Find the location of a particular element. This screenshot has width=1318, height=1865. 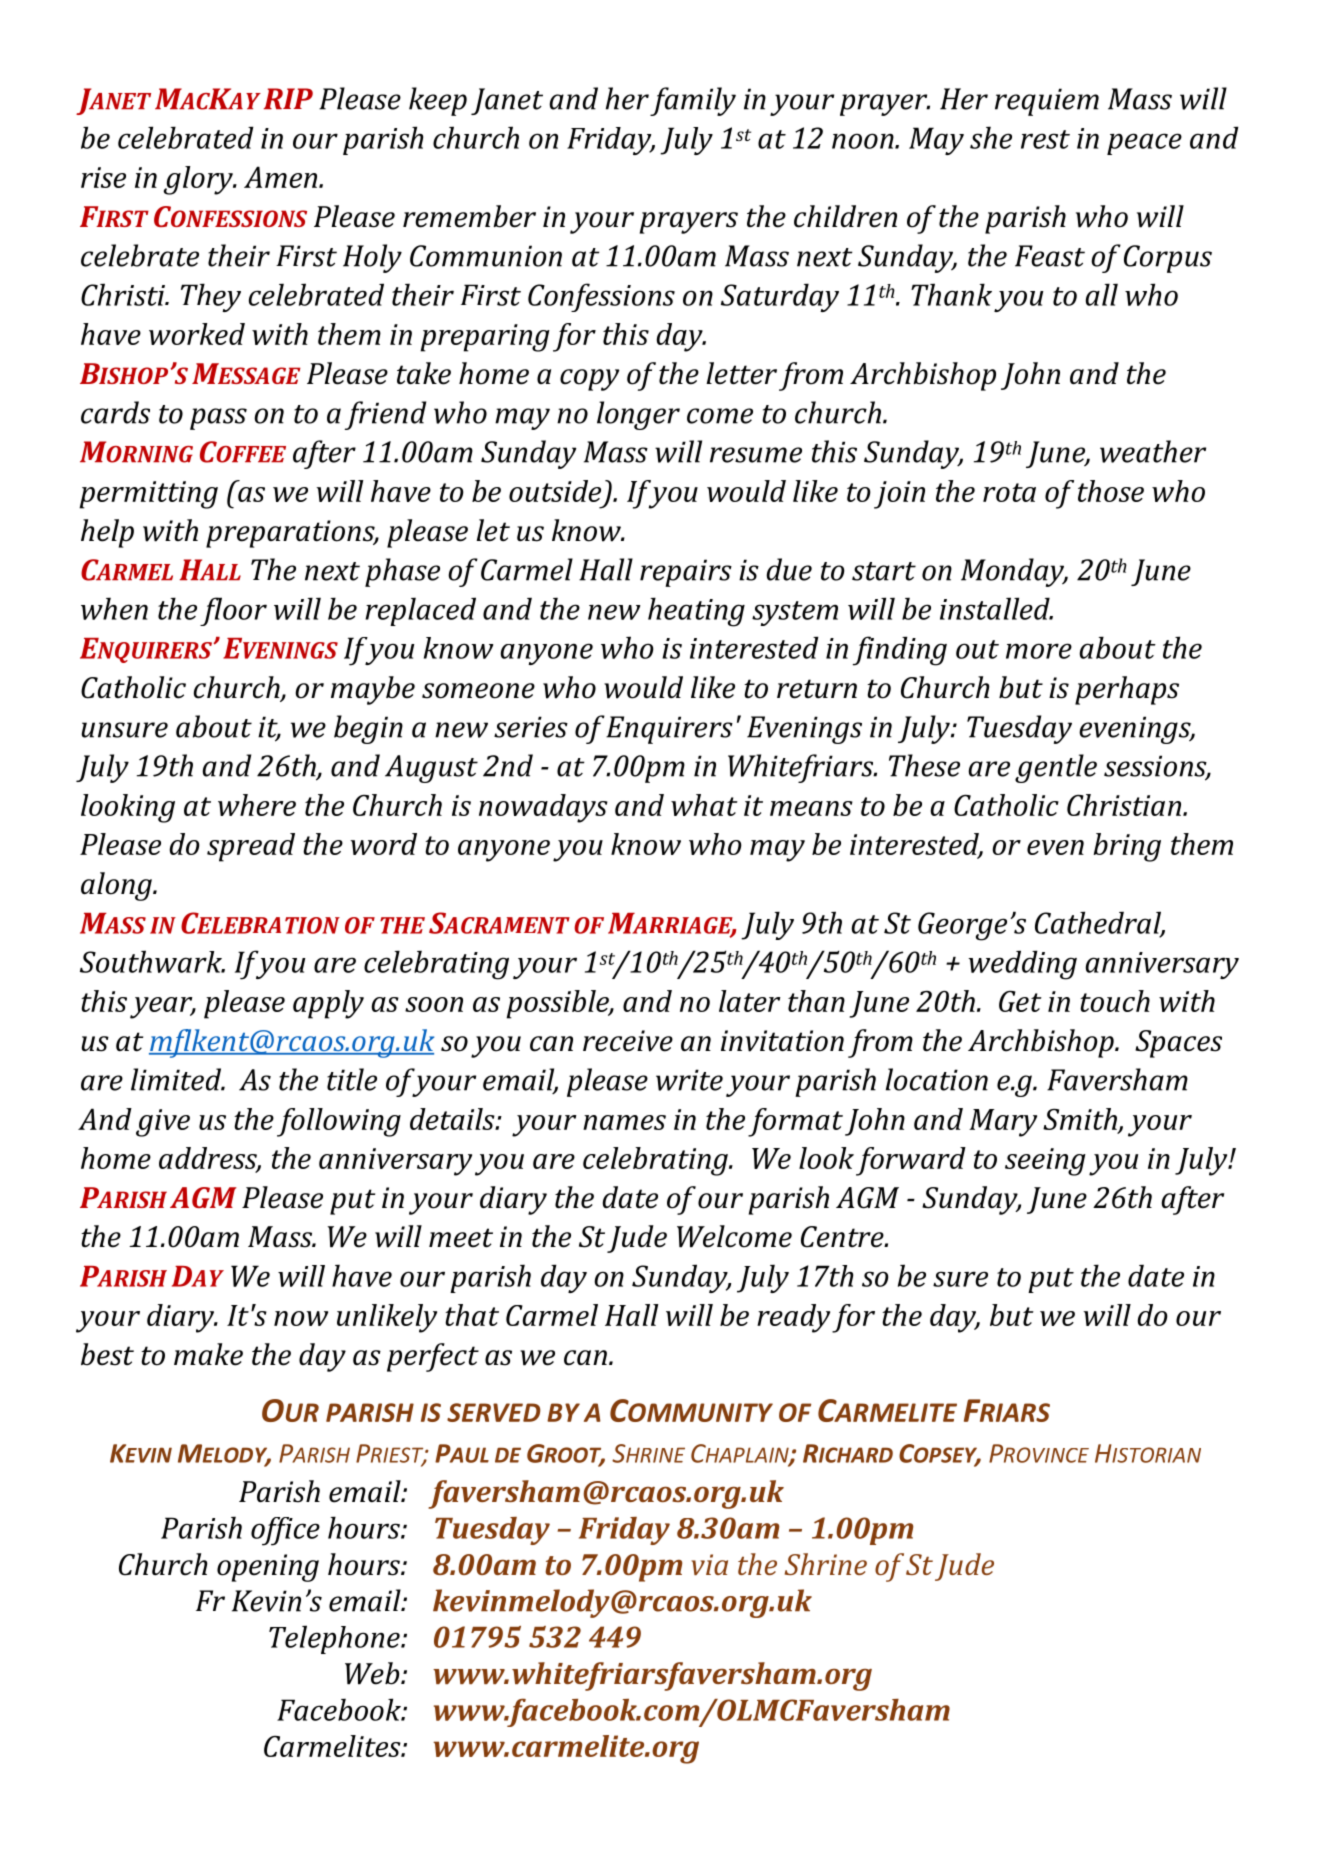

family is located at coordinates (693, 101).
